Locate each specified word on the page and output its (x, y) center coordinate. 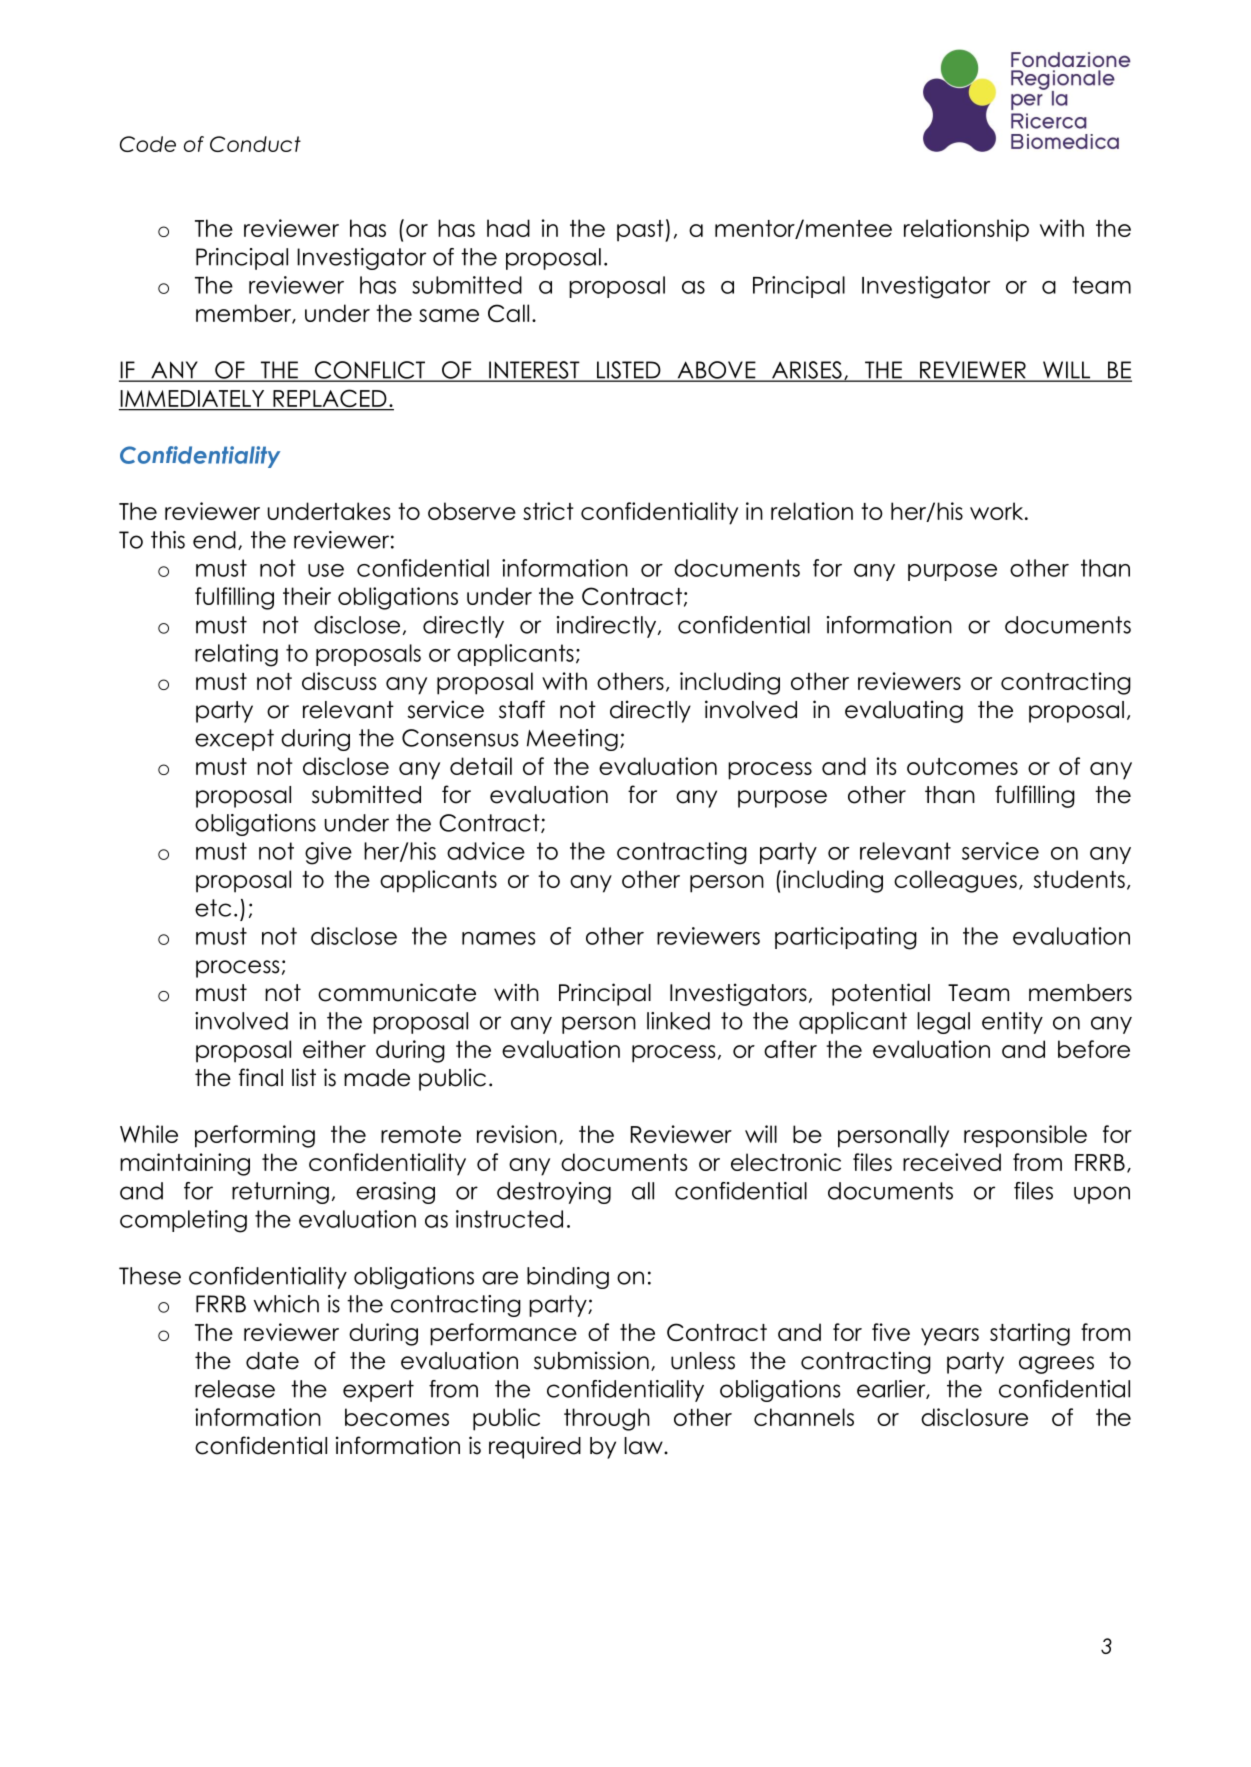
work (998, 511)
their (307, 596)
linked (678, 1021)
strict (548, 511)
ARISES (806, 371)
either (334, 1049)
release (235, 1389)
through (607, 1419)
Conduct (255, 144)
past (641, 231)
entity (1012, 1023)
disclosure (974, 1417)
